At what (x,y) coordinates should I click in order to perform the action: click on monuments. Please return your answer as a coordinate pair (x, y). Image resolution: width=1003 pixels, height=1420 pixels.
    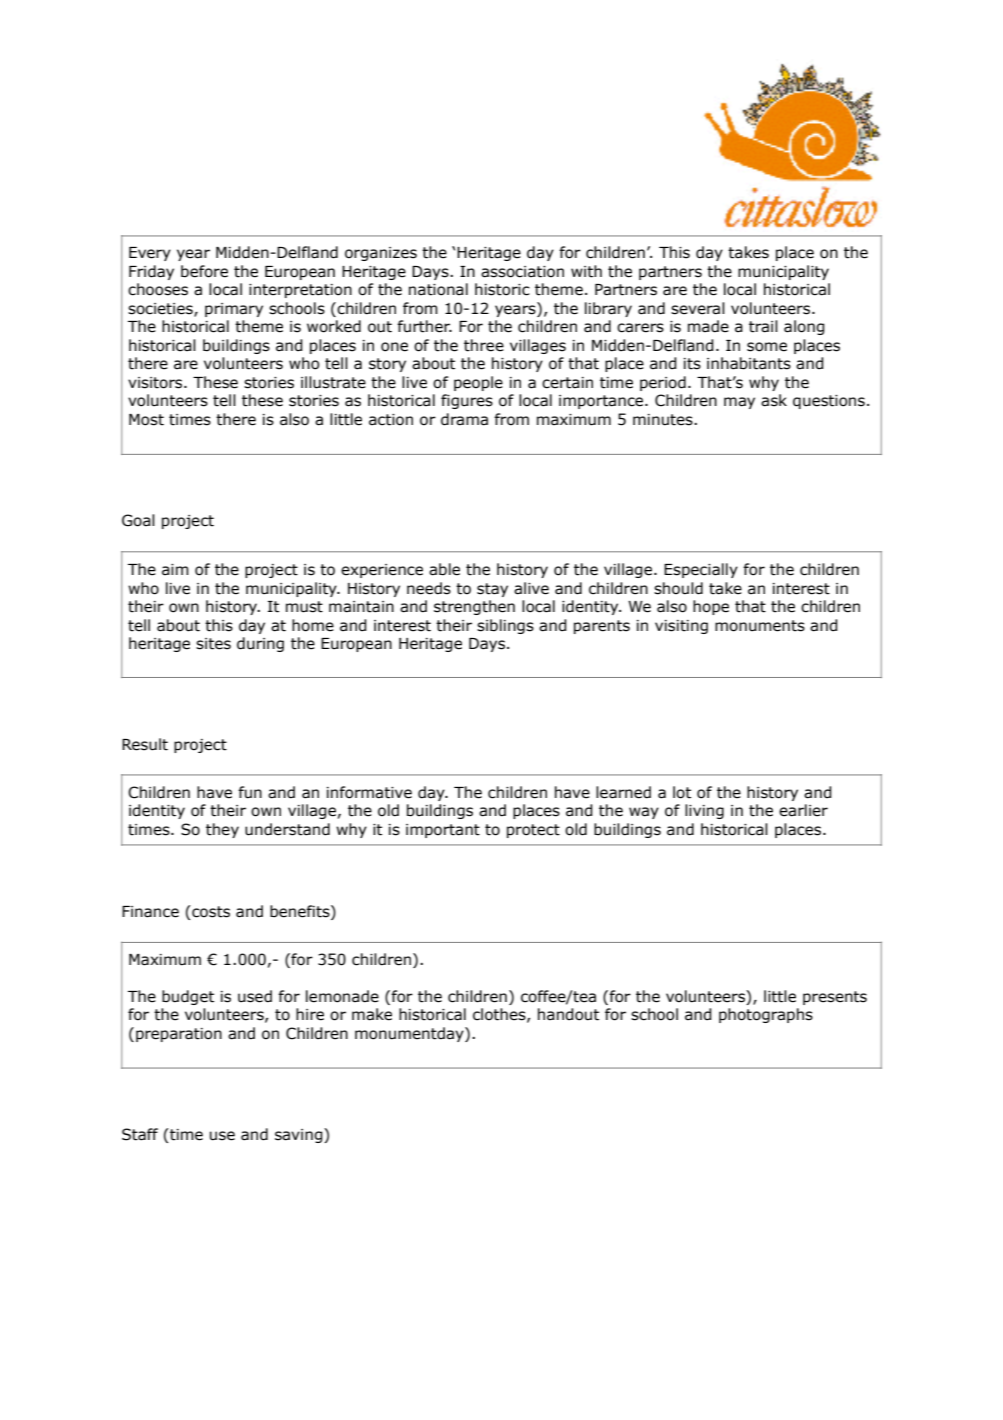
    Looking at the image, I should click on (760, 626).
